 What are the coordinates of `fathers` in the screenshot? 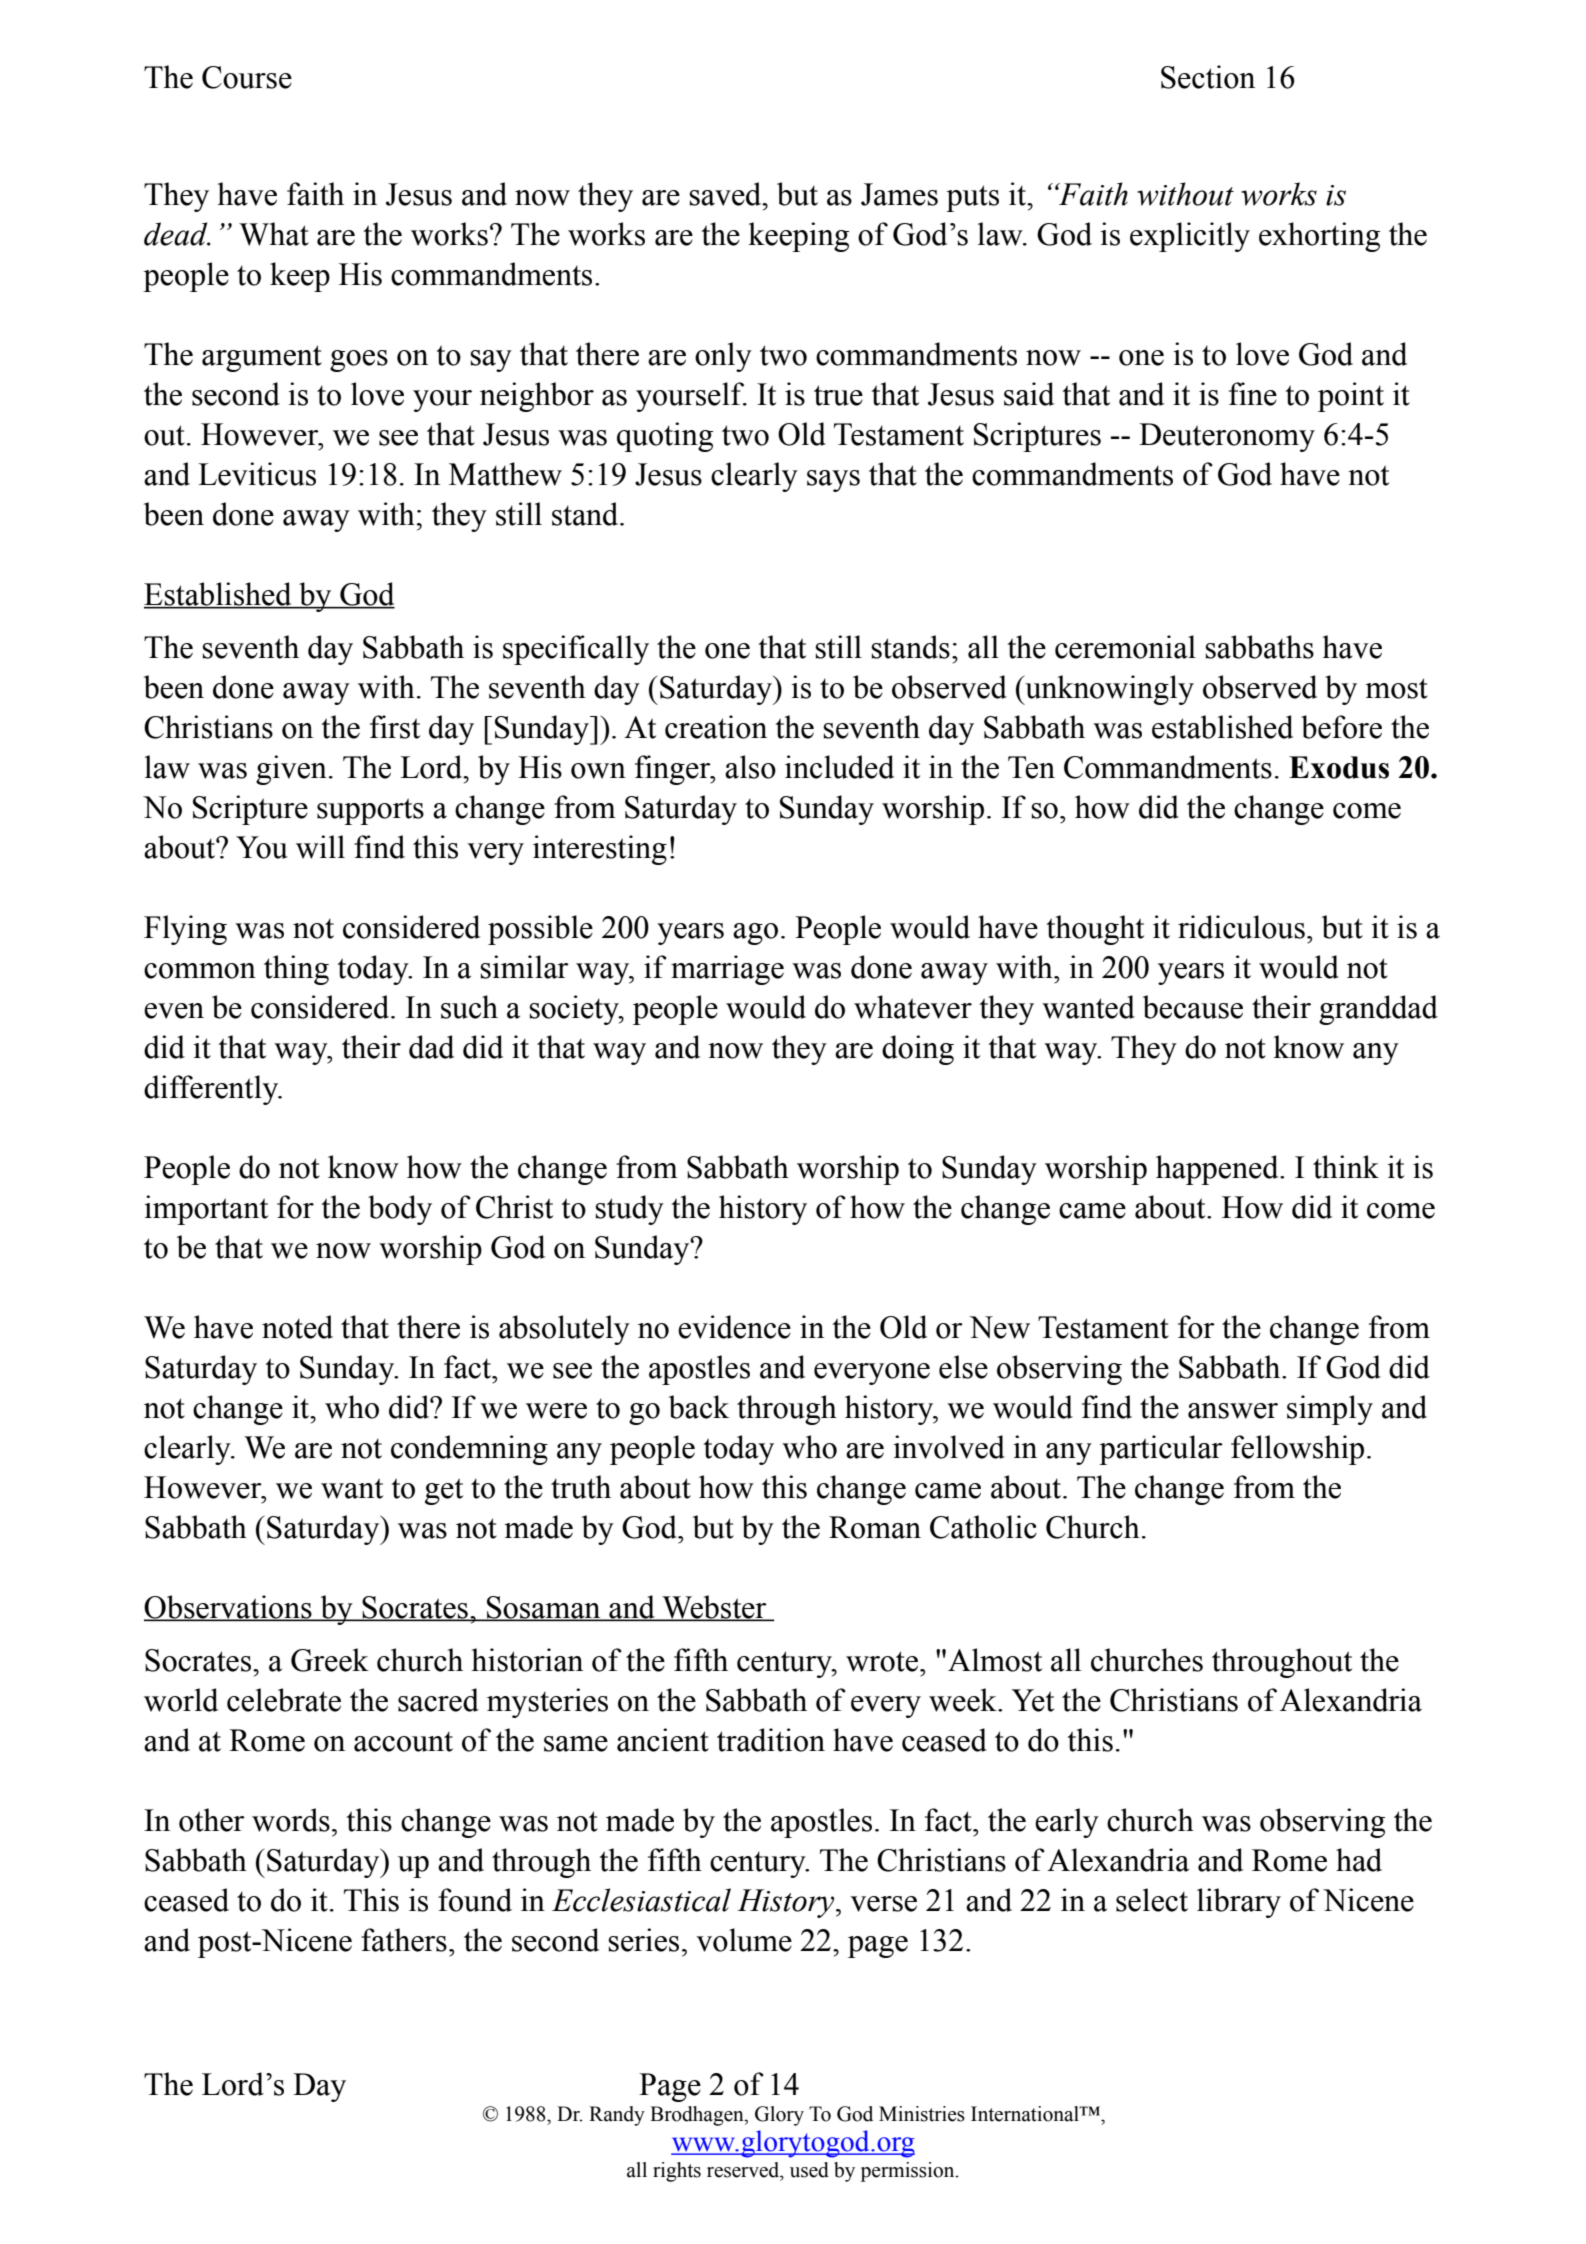 It's located at (404, 1940).
